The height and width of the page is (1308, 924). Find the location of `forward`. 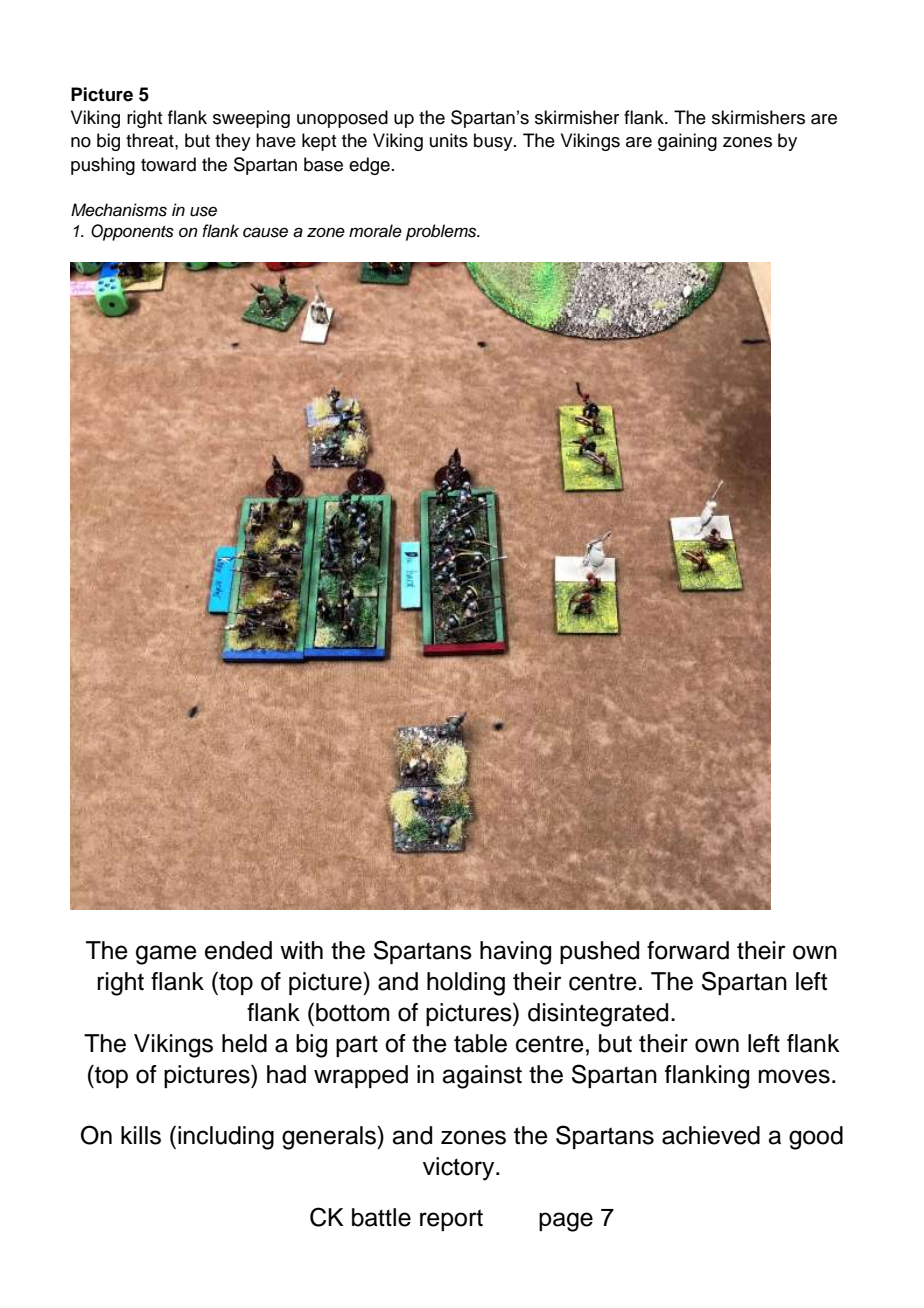

forward is located at coordinates (688, 950).
